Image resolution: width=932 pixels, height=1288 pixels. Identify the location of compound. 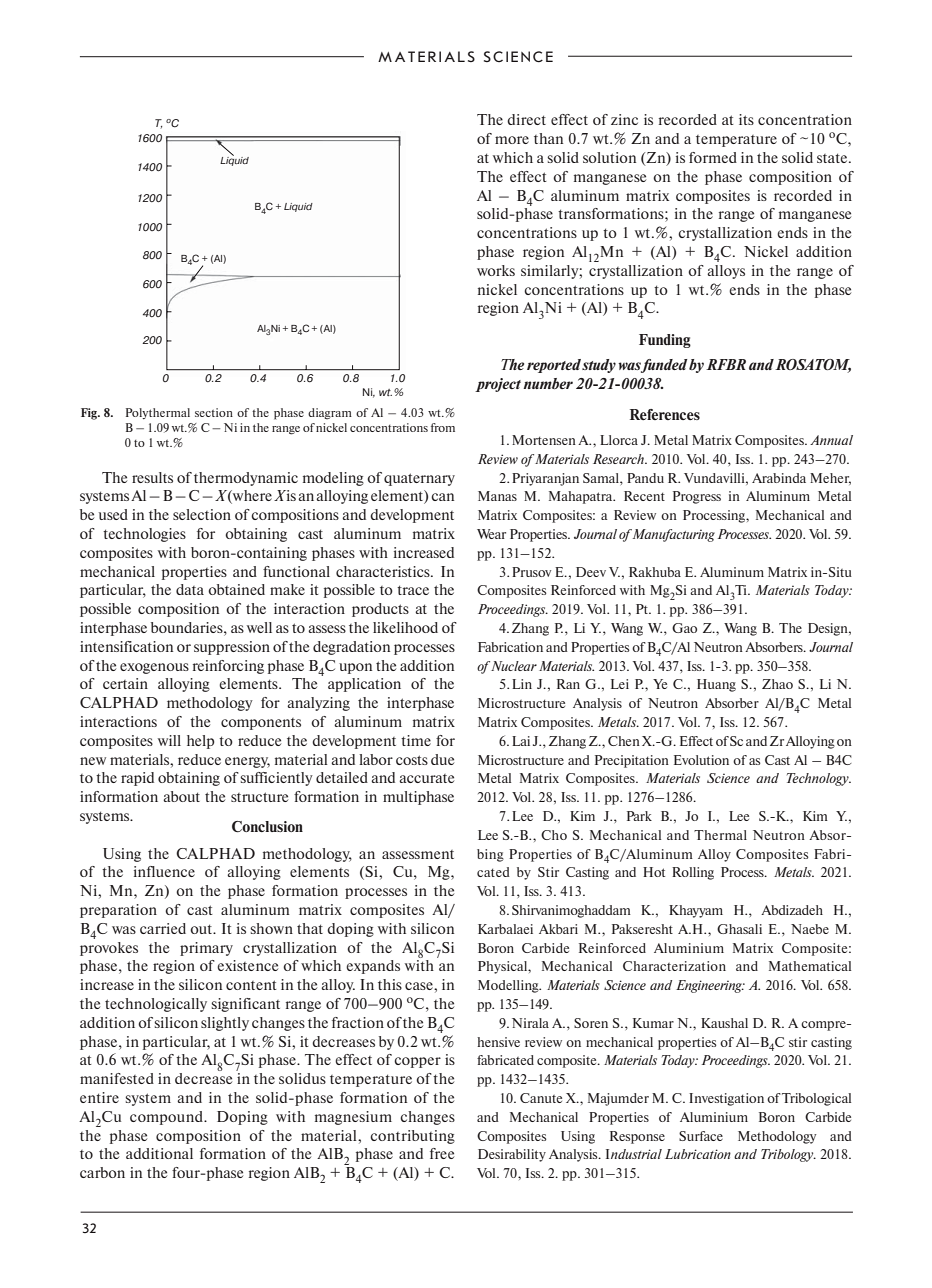
(168, 1118).
